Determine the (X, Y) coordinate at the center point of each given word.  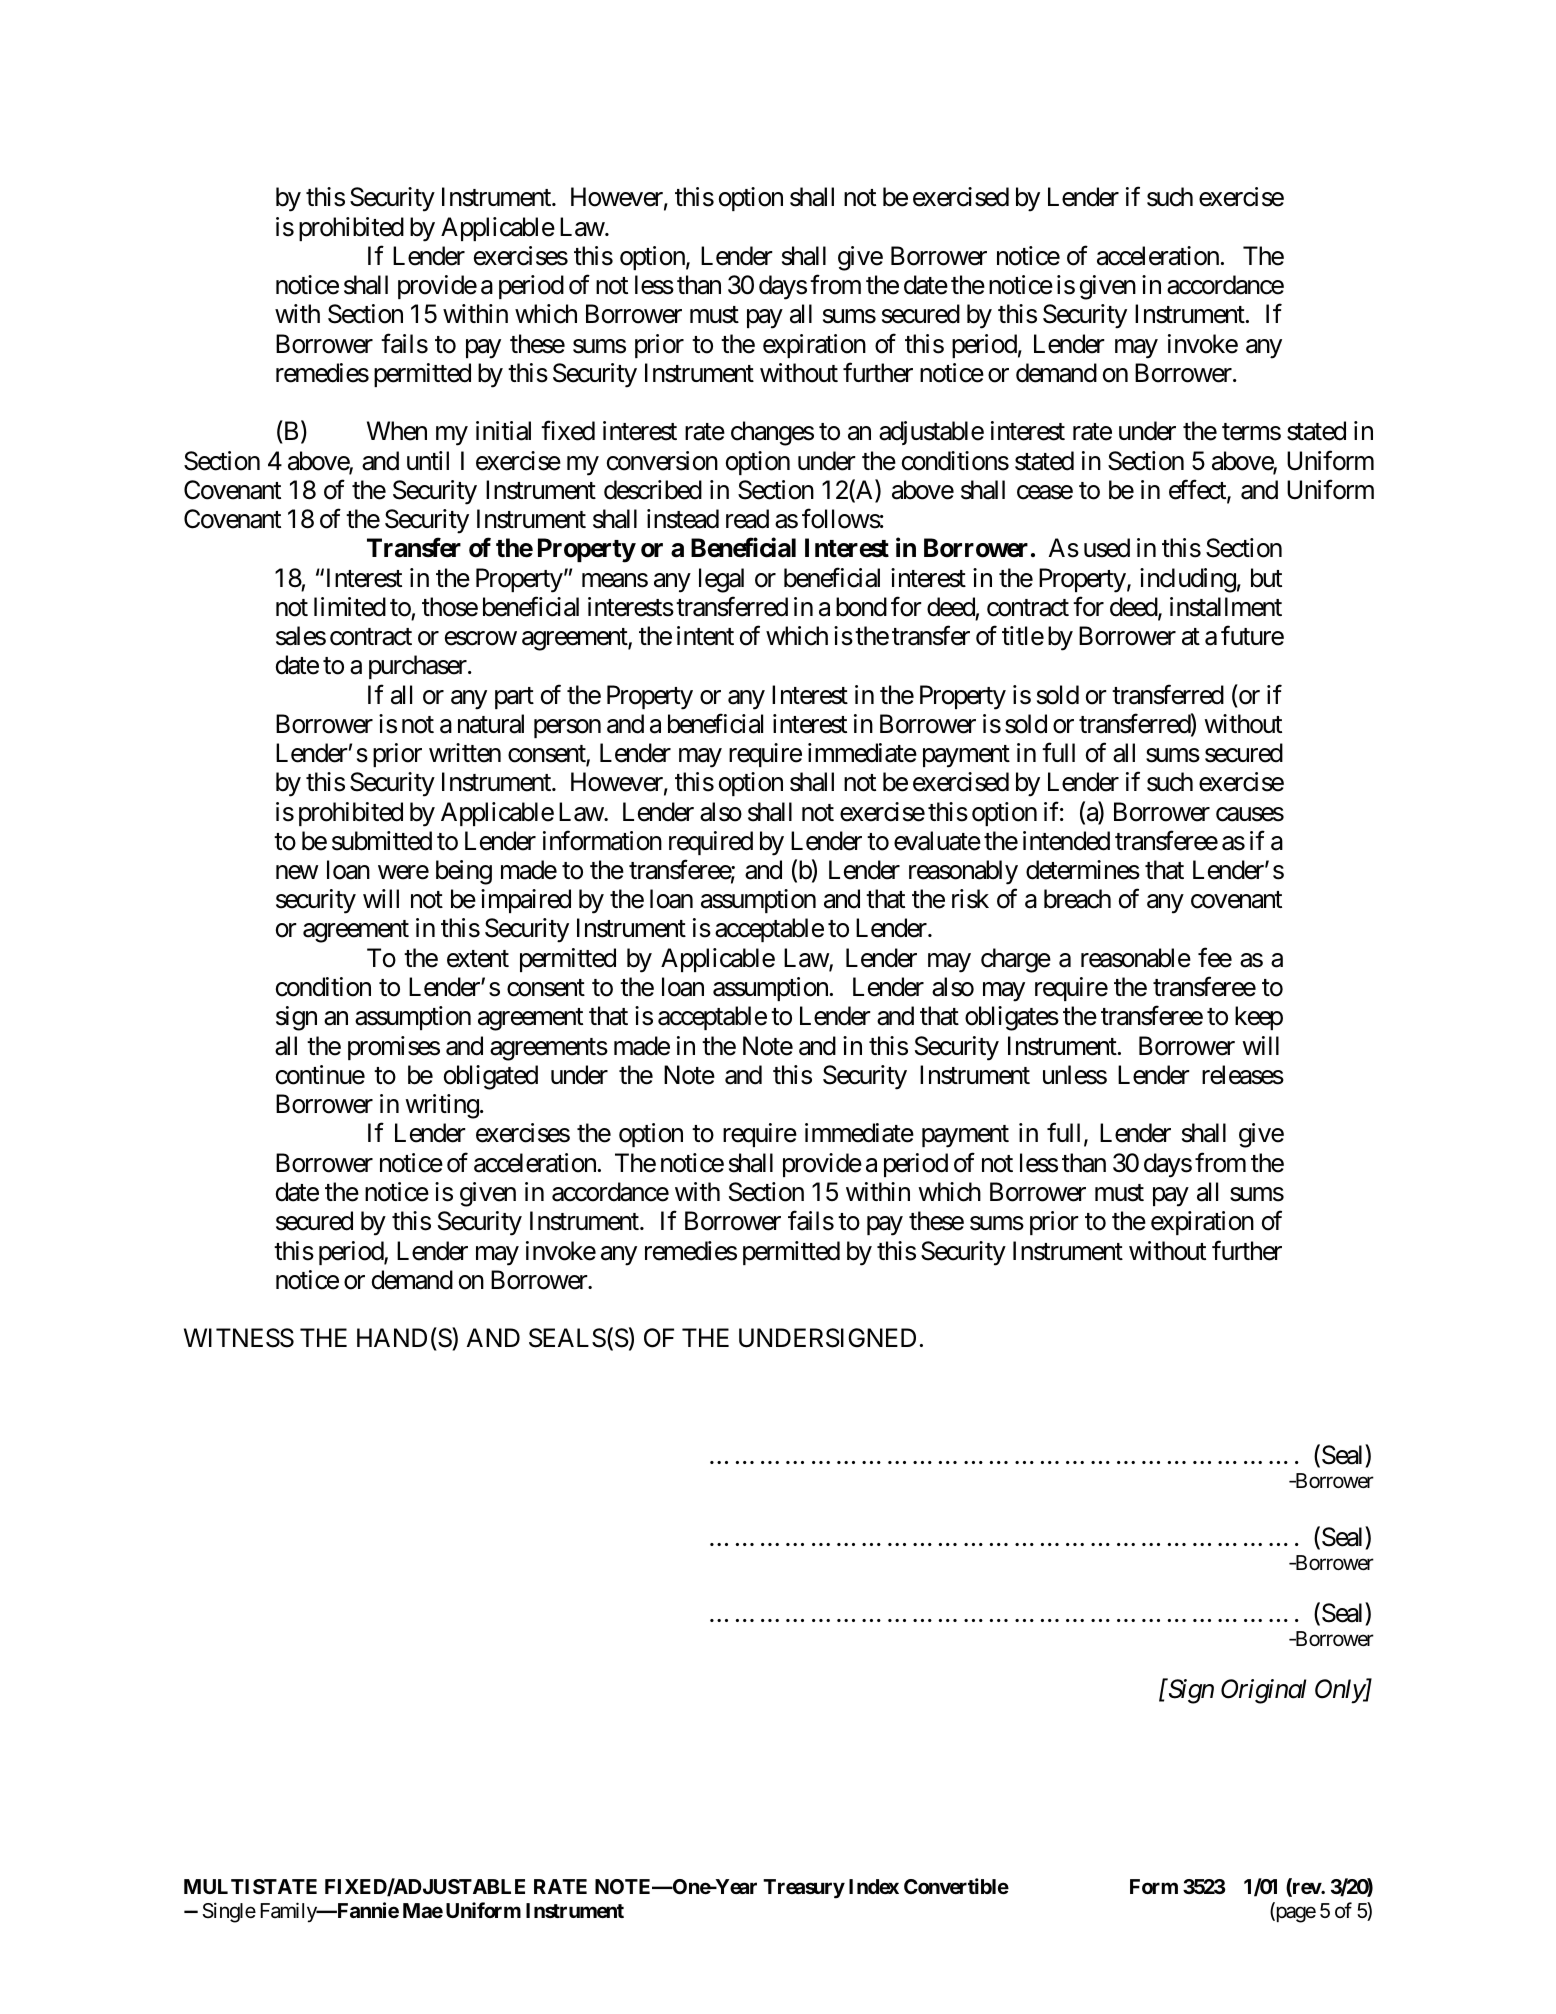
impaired (526, 901)
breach (1077, 899)
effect (1198, 491)
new (297, 873)
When (397, 431)
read (747, 519)
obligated (491, 1077)
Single (229, 1912)
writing (442, 1106)
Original (1263, 1691)
